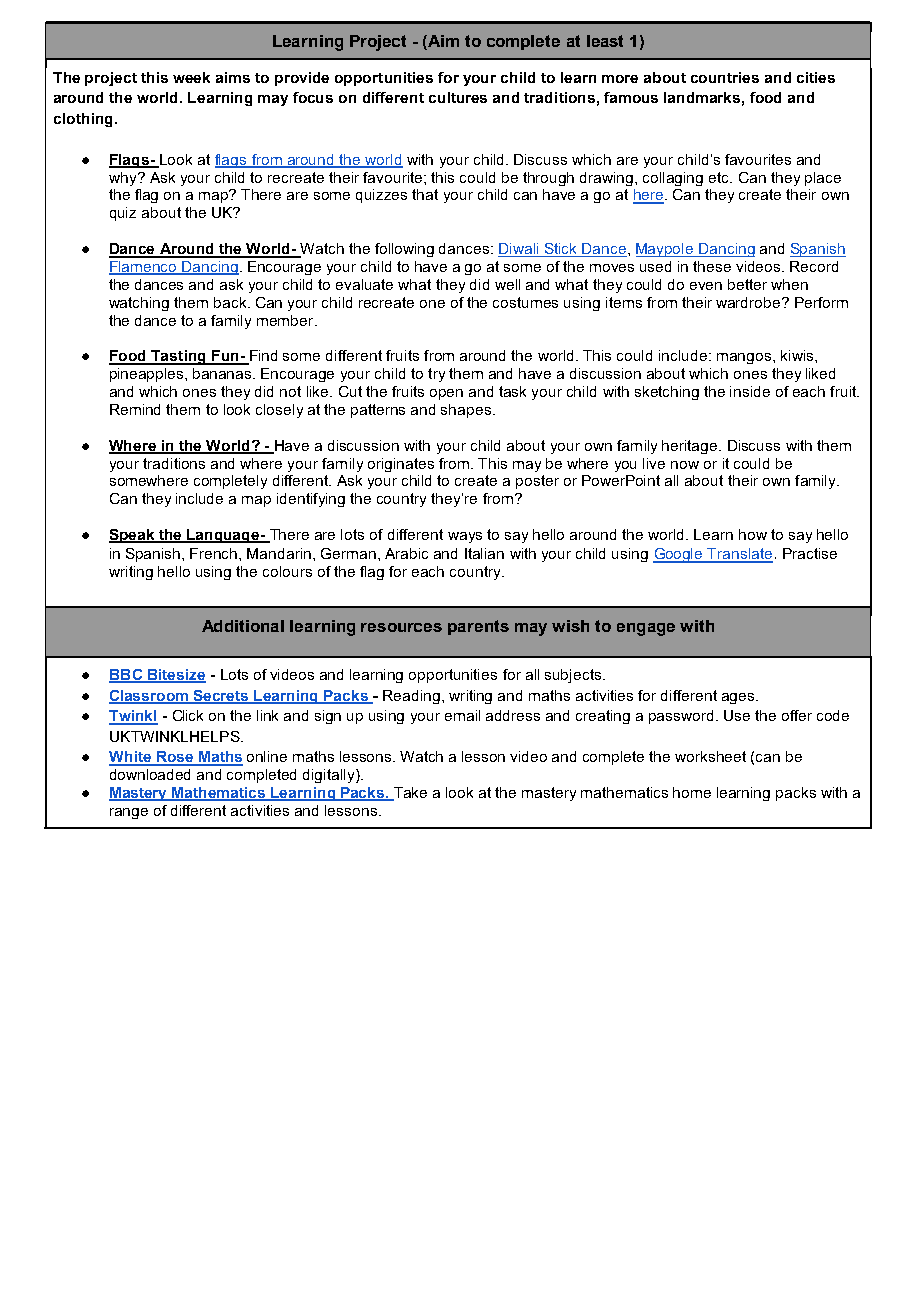  What do you see at coordinates (465, 537) in the document?
I see `ways` at bounding box center [465, 537].
